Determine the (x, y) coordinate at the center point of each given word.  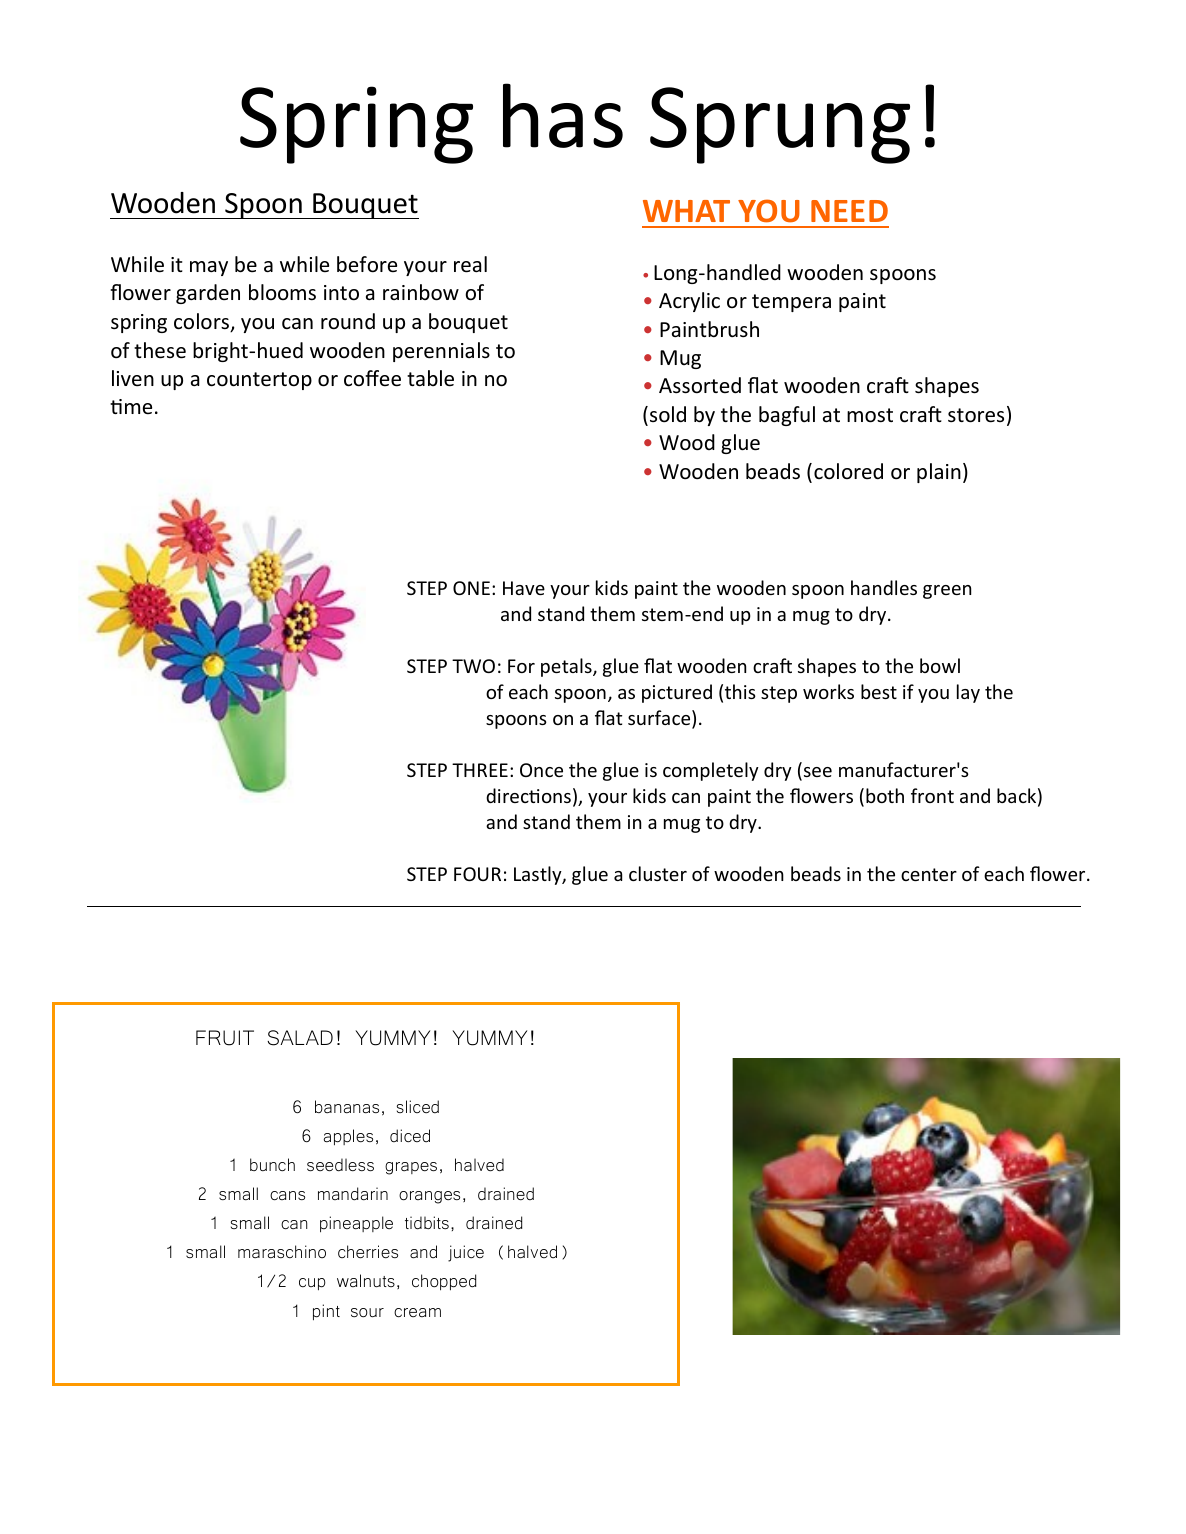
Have (524, 588)
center (929, 874)
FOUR (477, 874)
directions (528, 795)
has (563, 115)
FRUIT (225, 1038)
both (885, 795)
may (209, 268)
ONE (471, 588)
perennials (441, 352)
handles (884, 587)
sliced (418, 1106)
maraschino (282, 1252)
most (870, 415)
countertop (259, 381)
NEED (849, 211)
